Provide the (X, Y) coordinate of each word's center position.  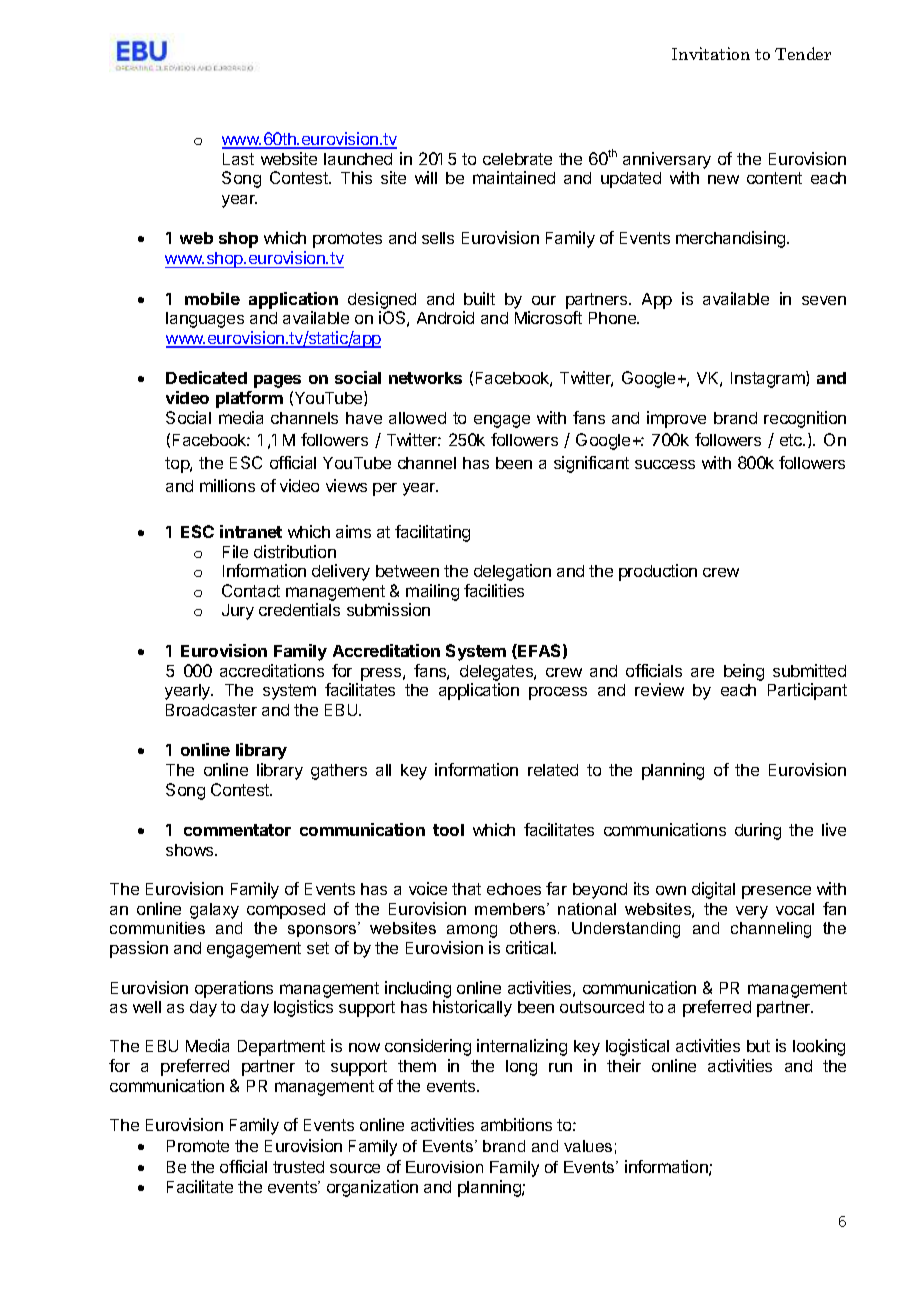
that (466, 889)
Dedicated (206, 377)
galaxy (214, 911)
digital (713, 890)
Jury (238, 612)
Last (238, 159)
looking (819, 1047)
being (744, 672)
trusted (298, 1167)
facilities (494, 590)
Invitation (711, 53)
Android (445, 317)
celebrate (517, 159)
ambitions (516, 1124)
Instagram (769, 379)
